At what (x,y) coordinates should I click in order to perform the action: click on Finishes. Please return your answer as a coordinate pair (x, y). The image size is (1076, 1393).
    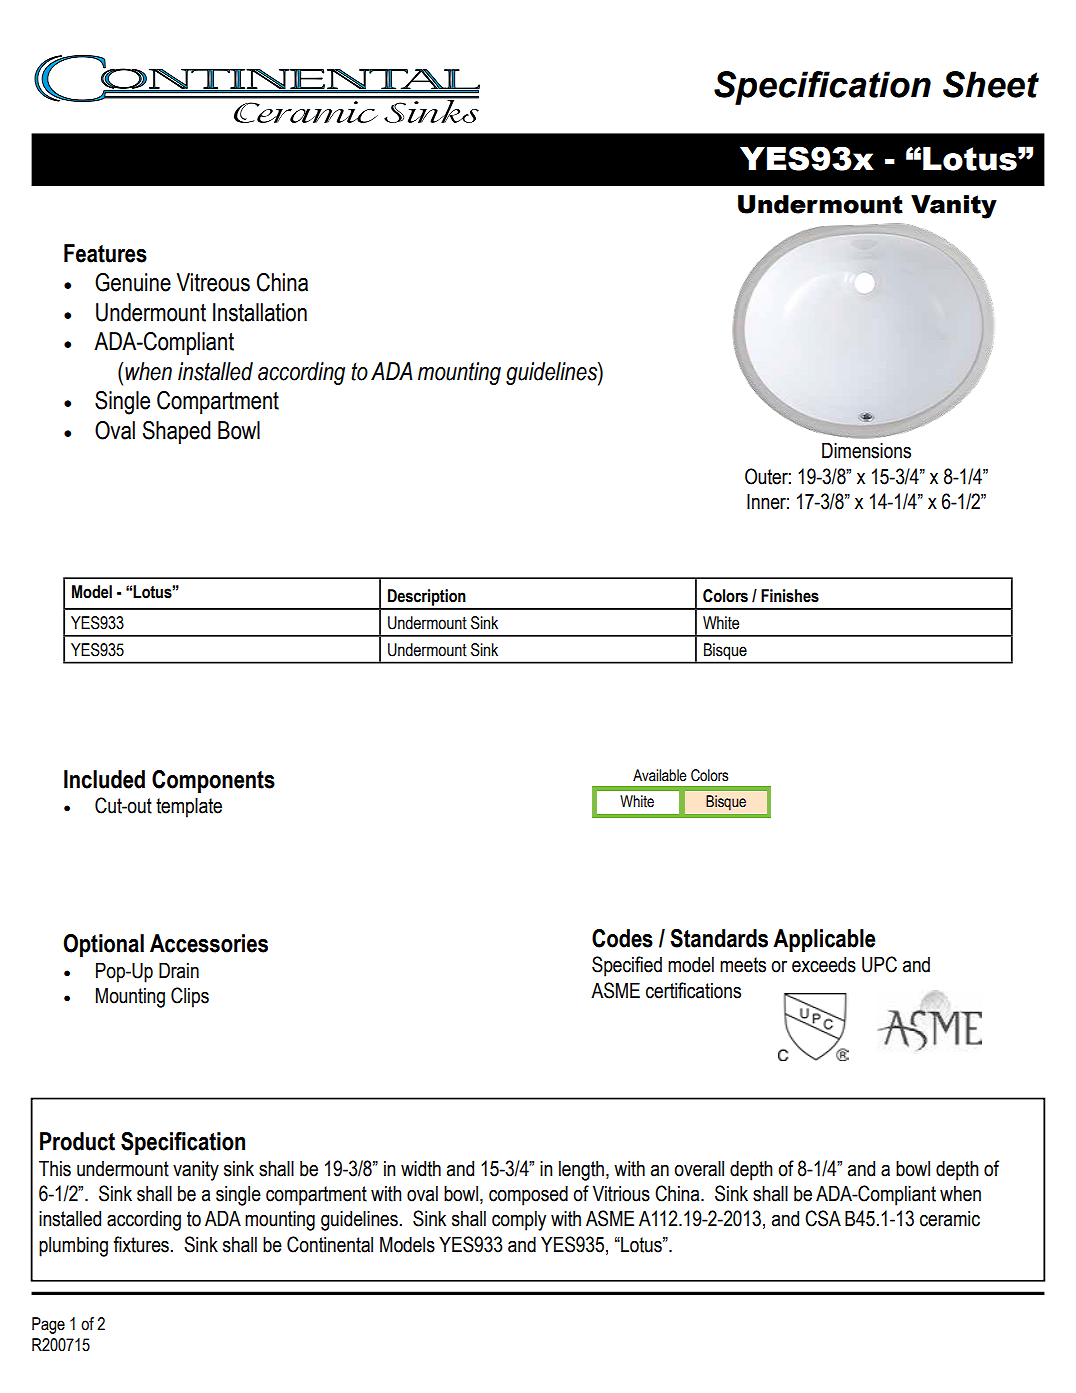
    Looking at the image, I should click on (790, 596).
